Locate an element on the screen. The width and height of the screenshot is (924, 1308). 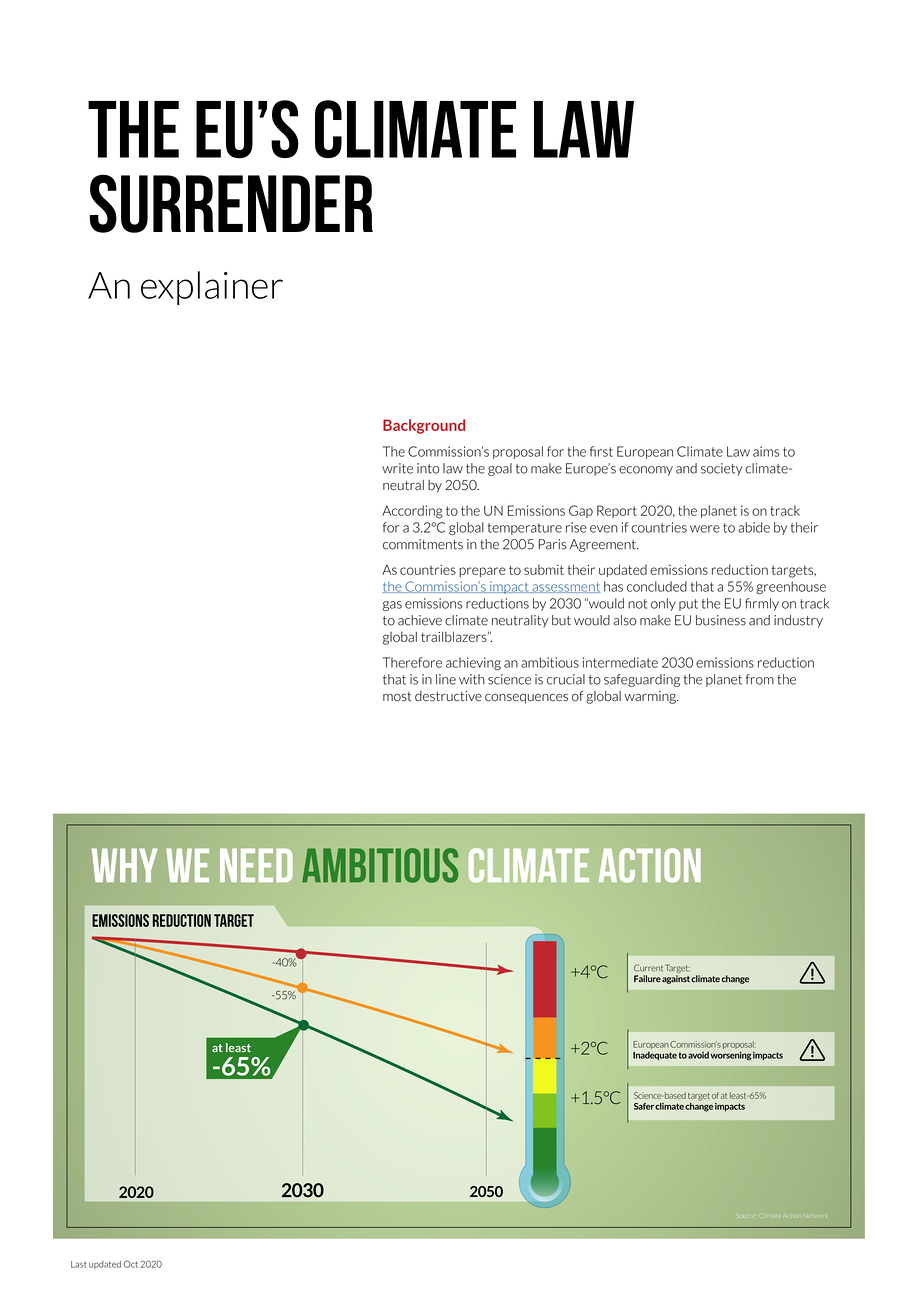
surrender is located at coordinates (231, 203).
